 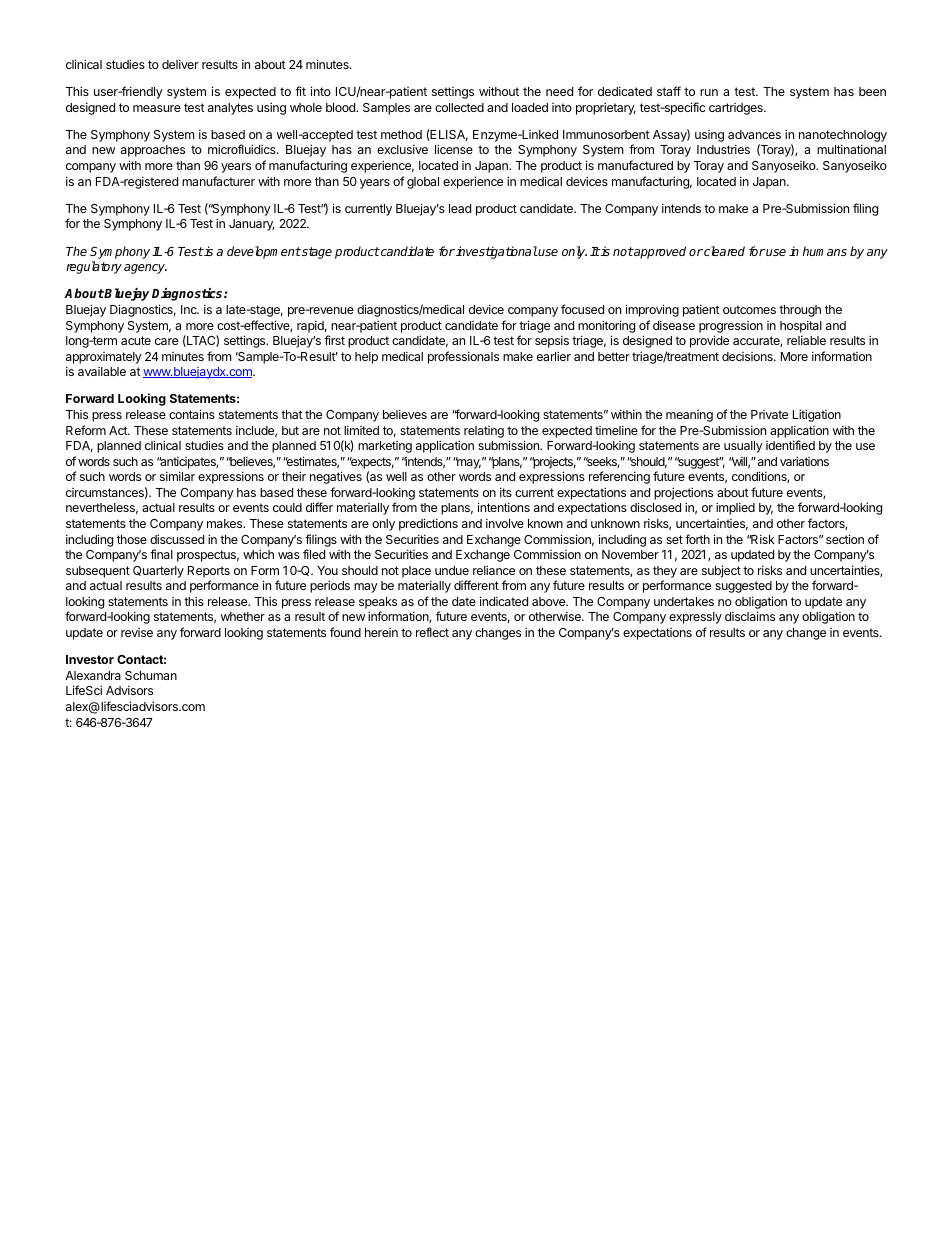 I want to click on Schuman, so click(x=151, y=675).
